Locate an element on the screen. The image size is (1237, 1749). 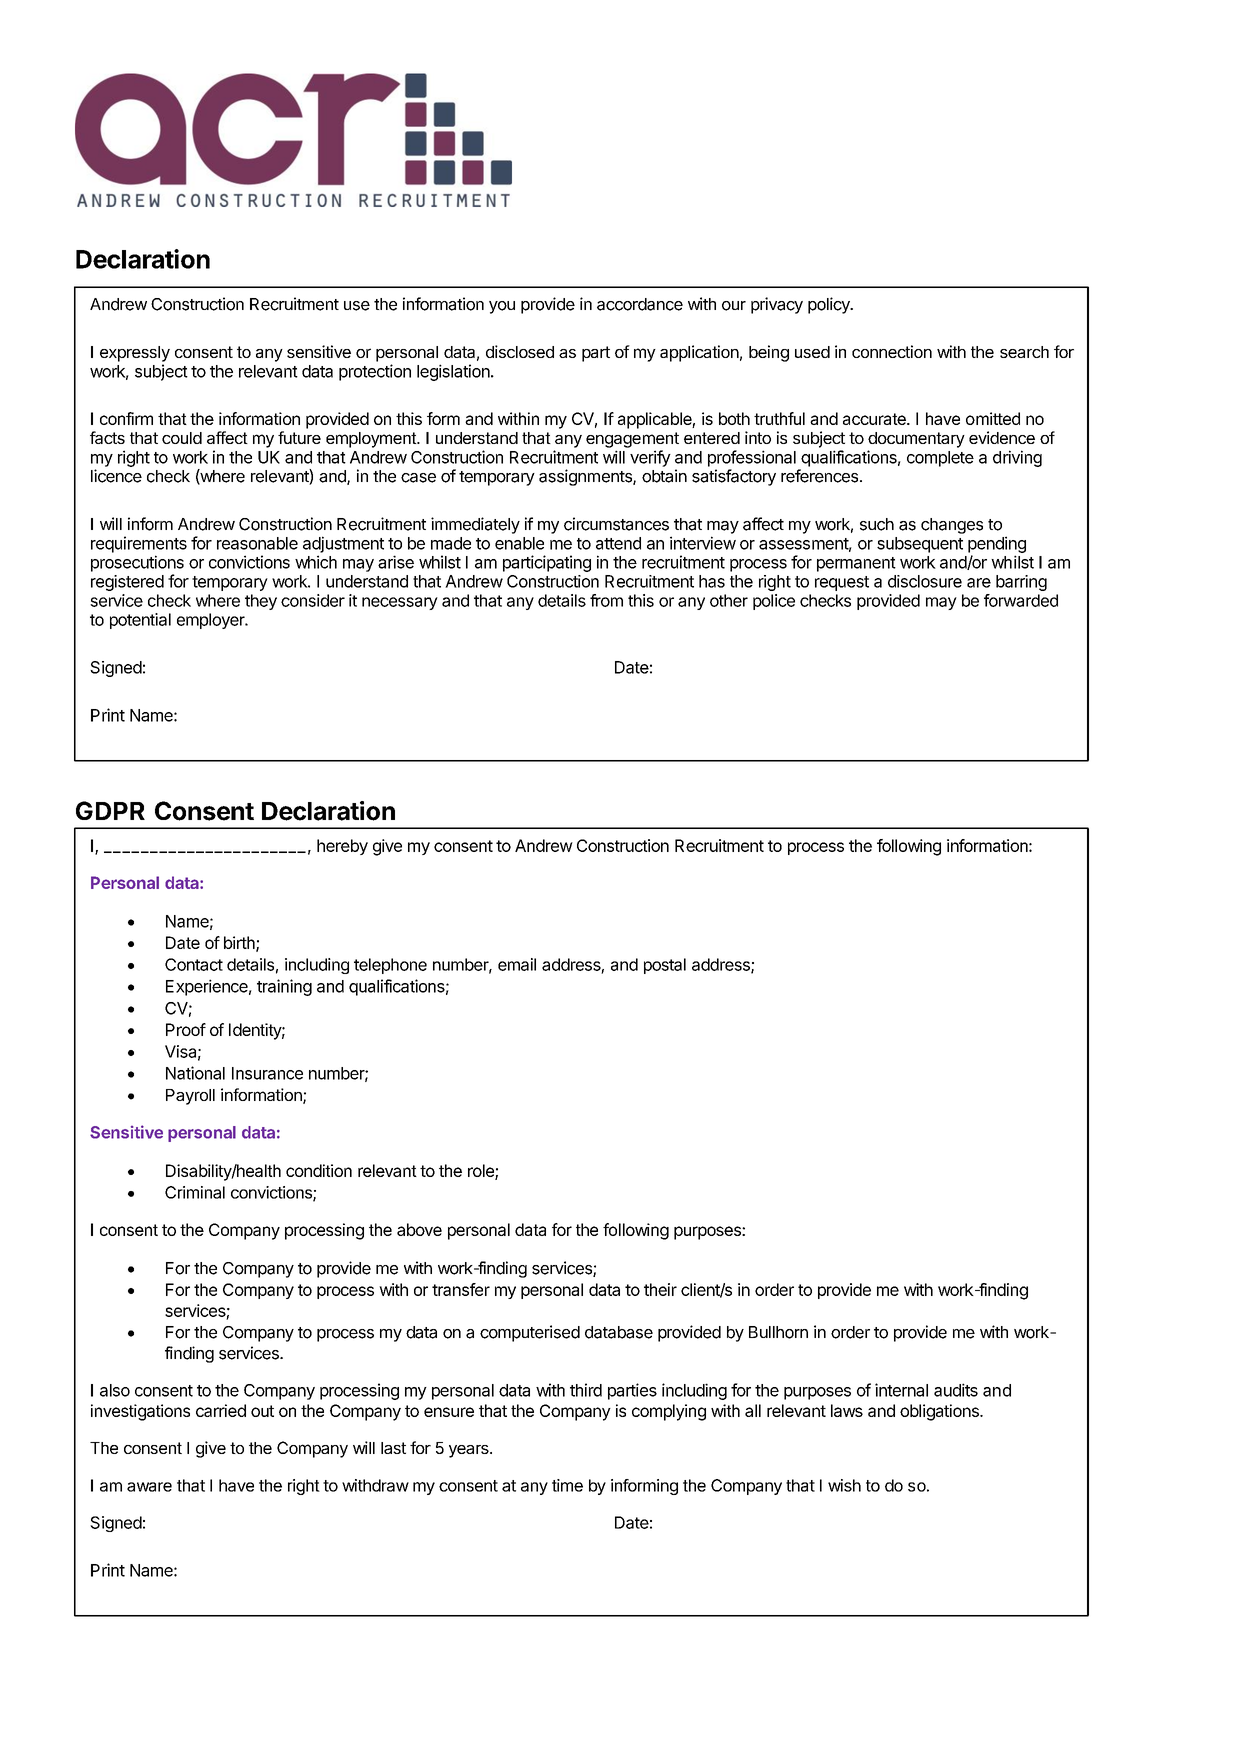
email is located at coordinates (517, 964).
